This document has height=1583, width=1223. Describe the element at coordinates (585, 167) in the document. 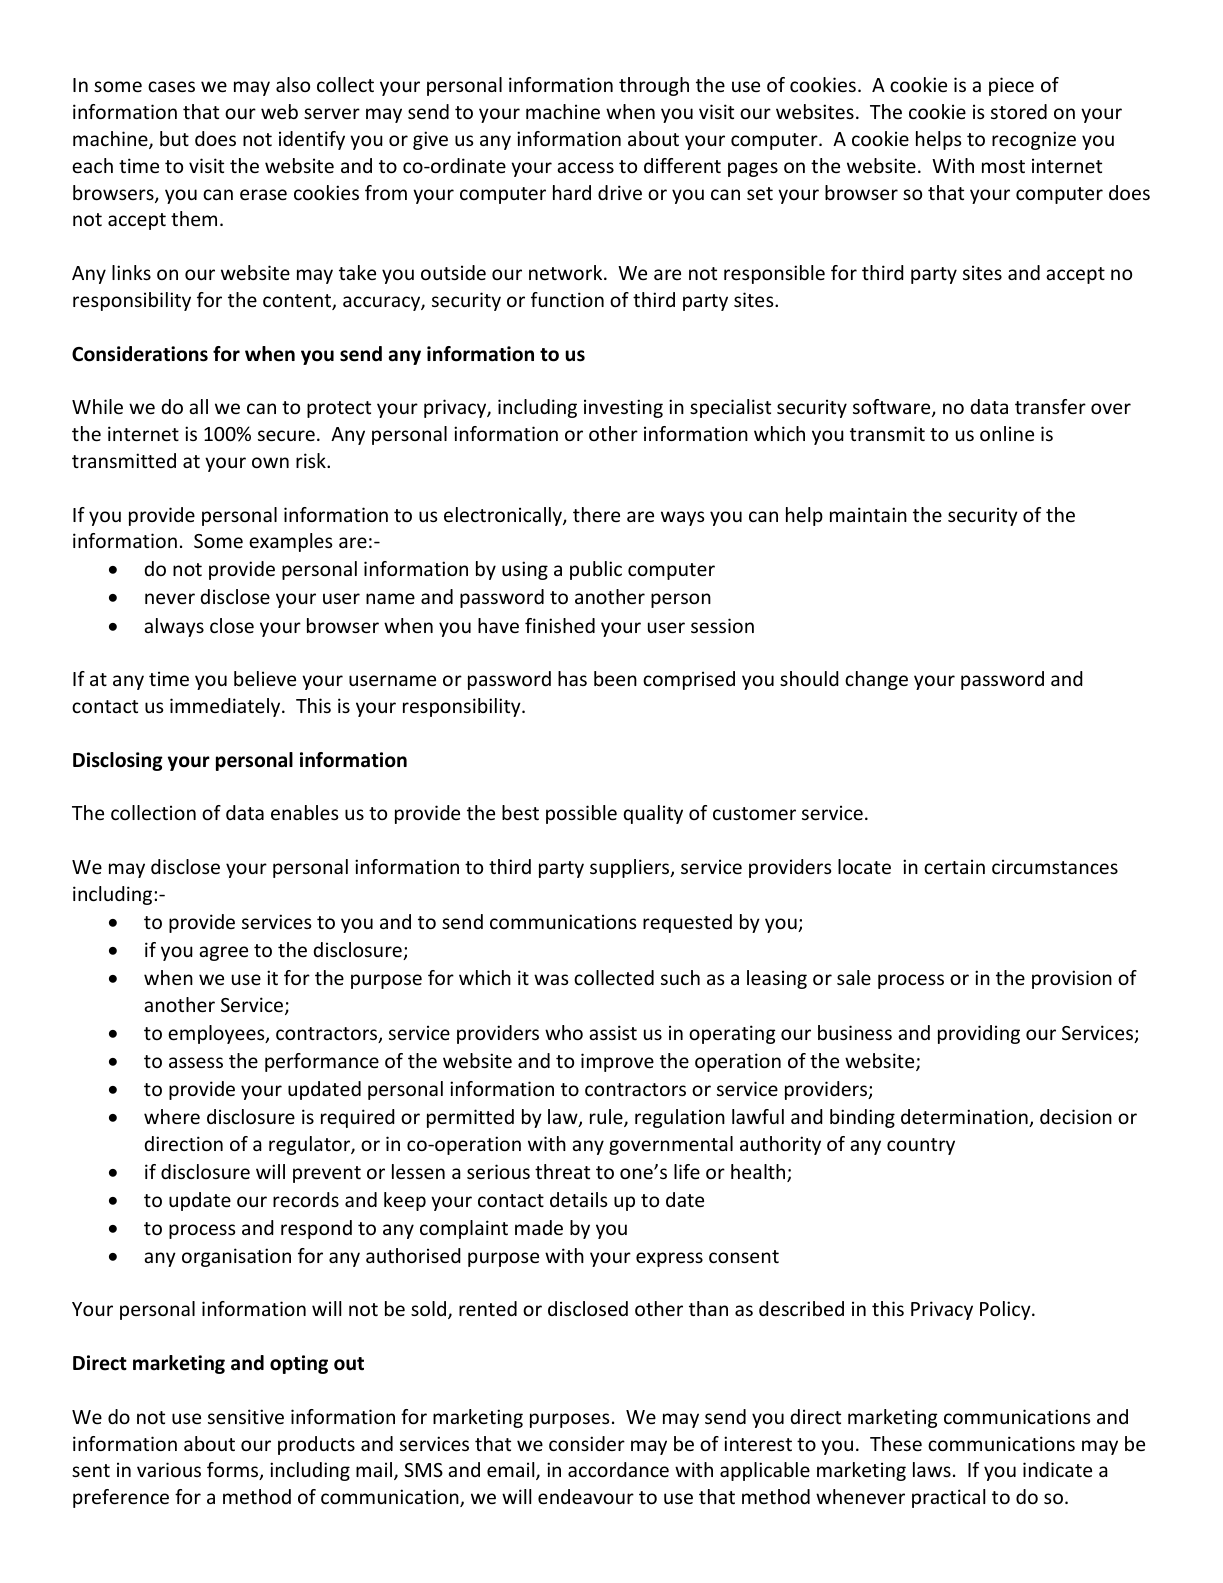

I see `access` at that location.
